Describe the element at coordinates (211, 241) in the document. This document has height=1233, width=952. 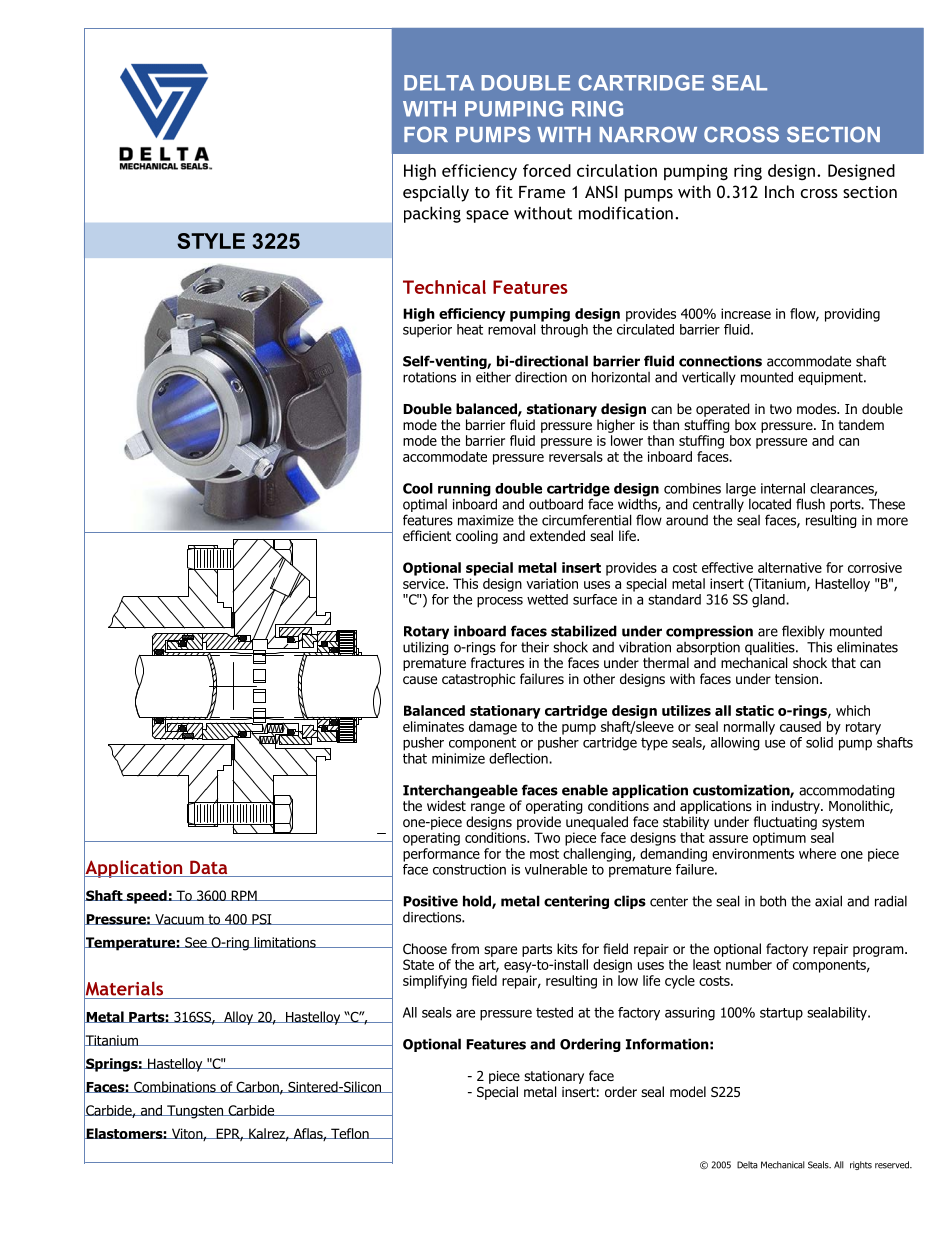
I see `STYLE` at that location.
